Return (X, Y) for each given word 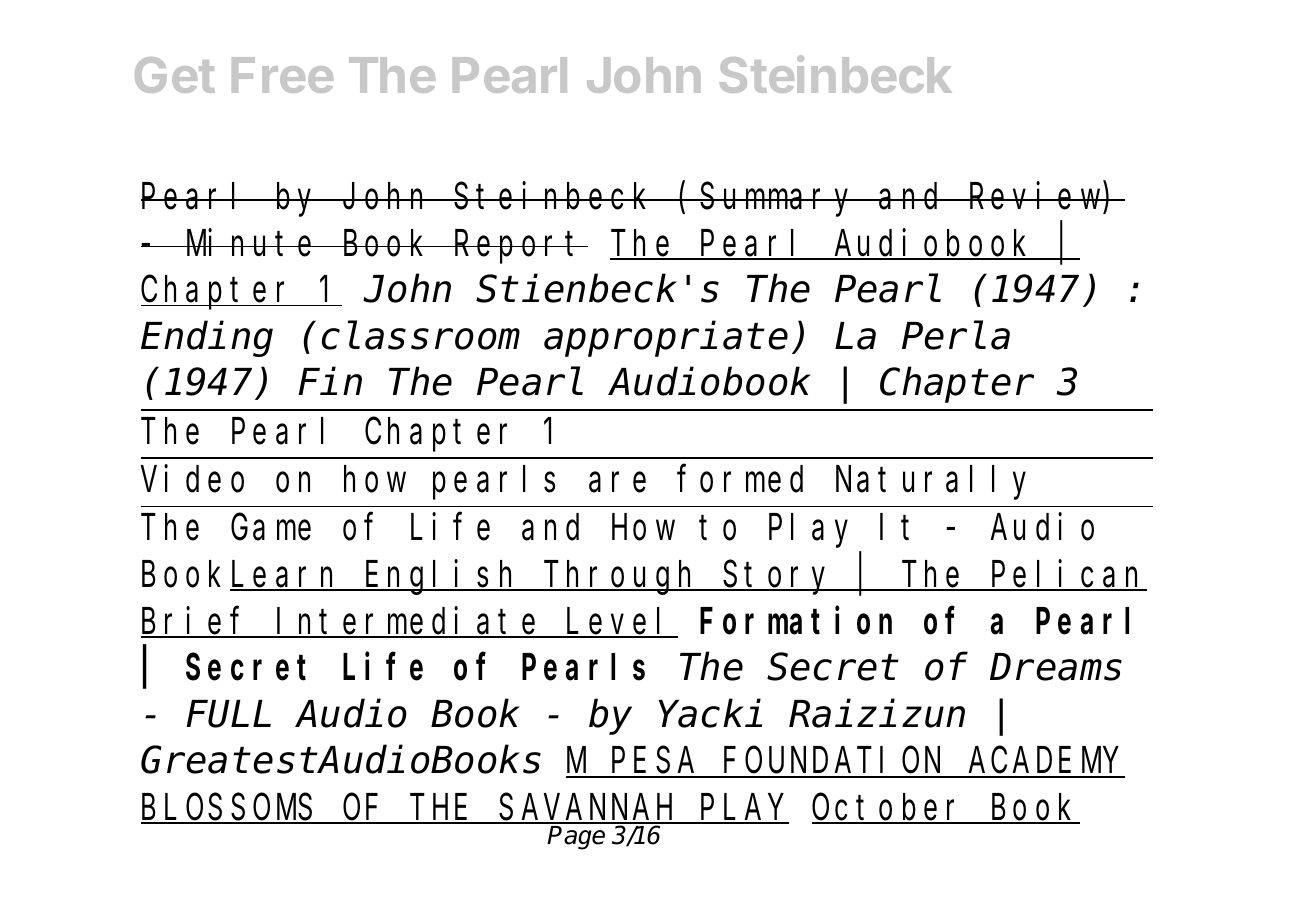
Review (1035, 196)
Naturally (931, 483)
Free (282, 75)
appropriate (666, 339)
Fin (330, 382)
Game (271, 529)
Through (622, 578)
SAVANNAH (589, 810)
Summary (779, 201)
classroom (421, 336)
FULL (228, 716)
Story (779, 579)
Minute (252, 243)
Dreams (1056, 669)
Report (520, 248)
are (617, 483)
